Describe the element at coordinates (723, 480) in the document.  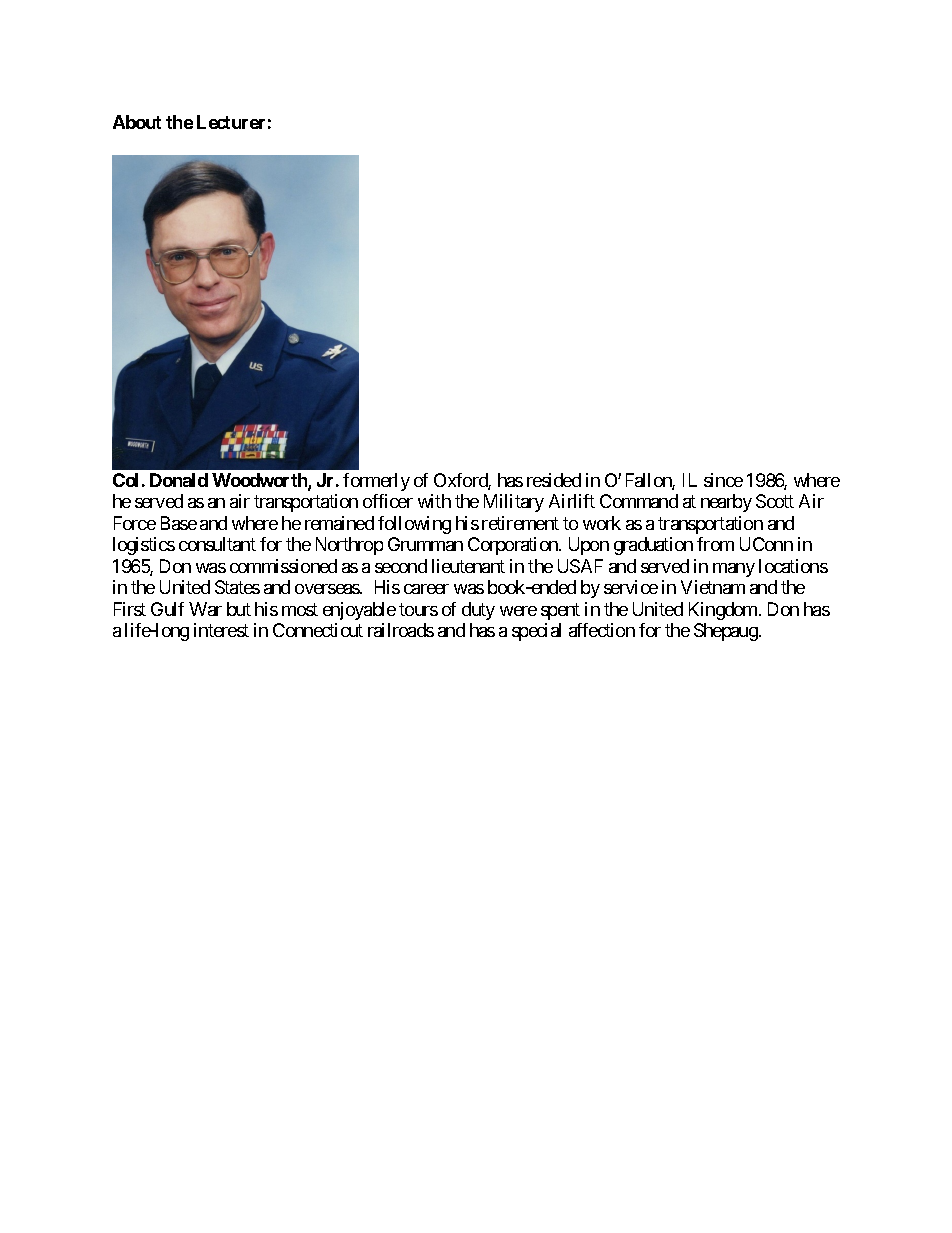
I see `since` at that location.
